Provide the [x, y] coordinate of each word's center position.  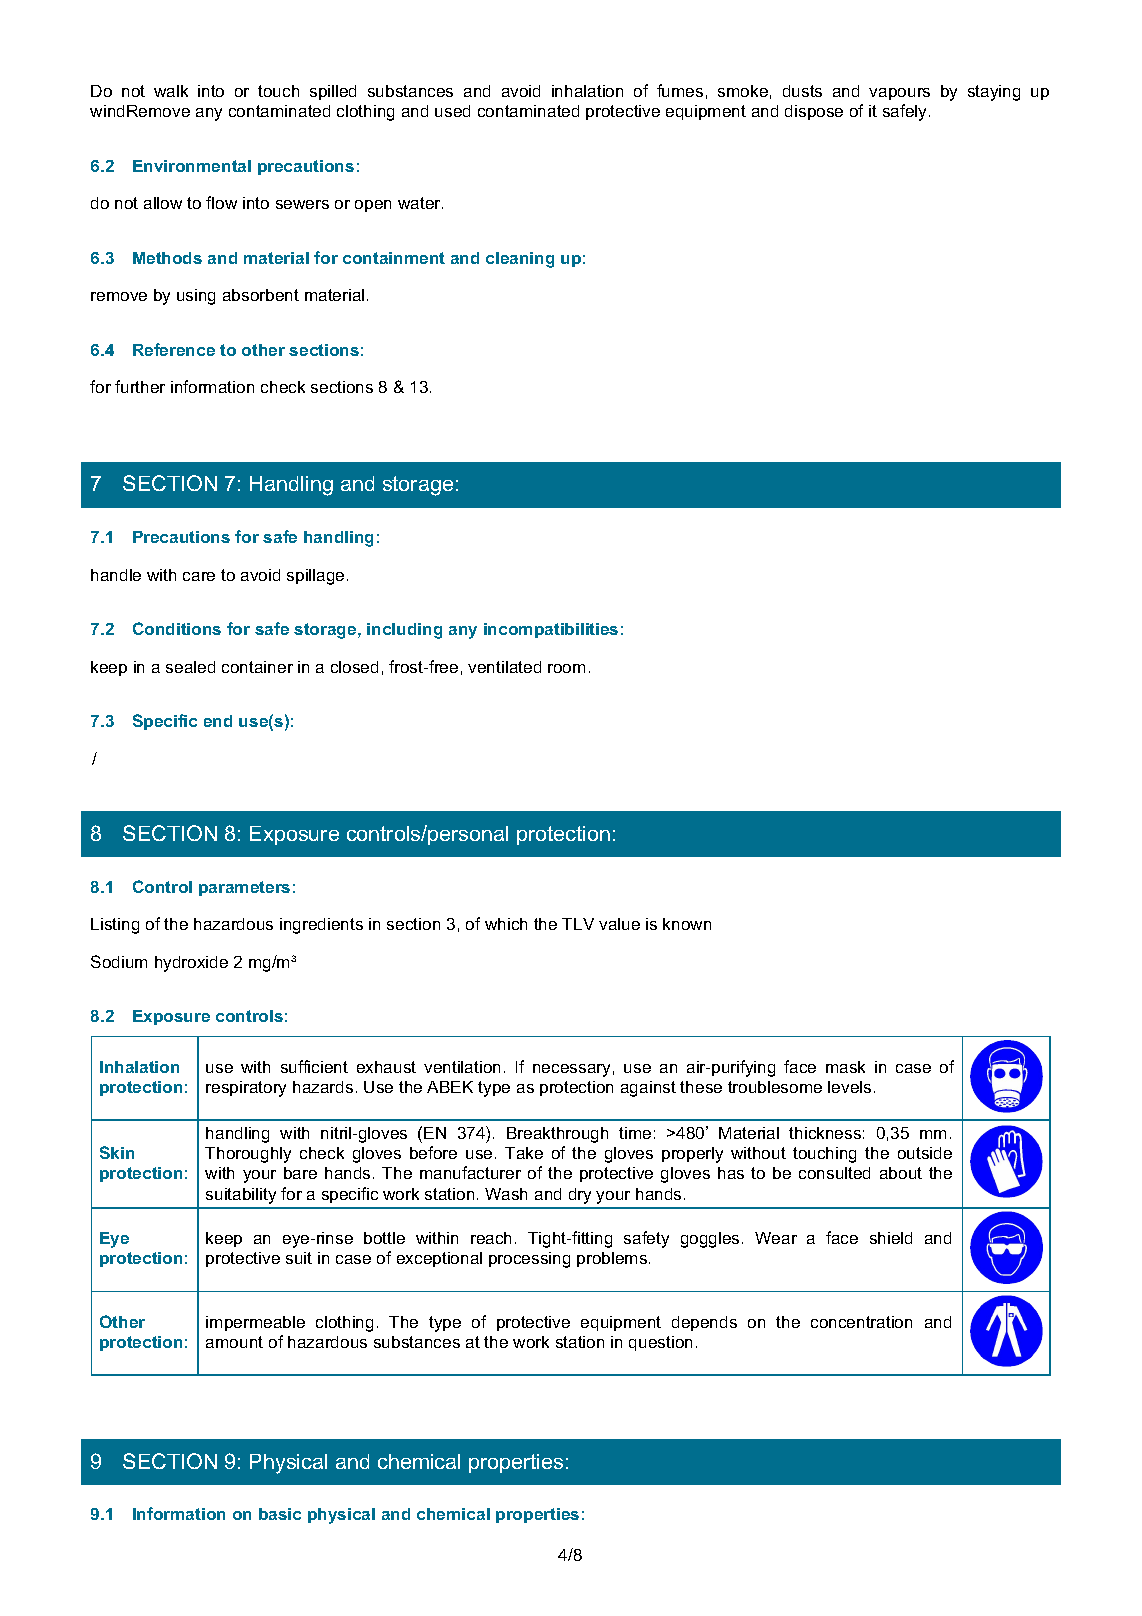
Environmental [192, 166]
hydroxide [191, 964]
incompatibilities [551, 630]
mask [845, 1067]
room [566, 668]
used [452, 111]
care [199, 576]
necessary [571, 1070]
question [660, 1343]
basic [280, 1514]
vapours [899, 94]
